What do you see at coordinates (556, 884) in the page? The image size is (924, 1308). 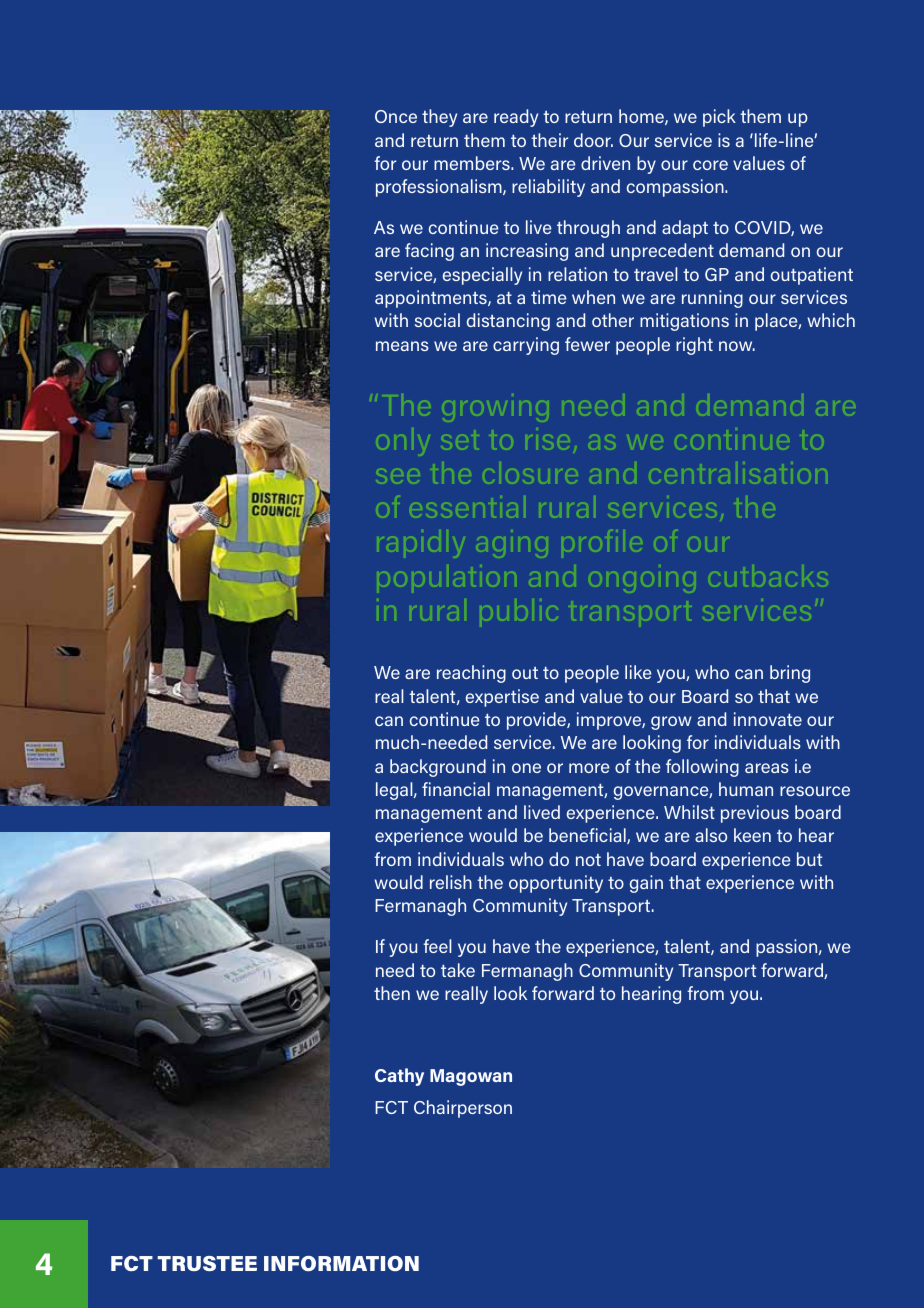 I see `opportunity` at bounding box center [556, 884].
